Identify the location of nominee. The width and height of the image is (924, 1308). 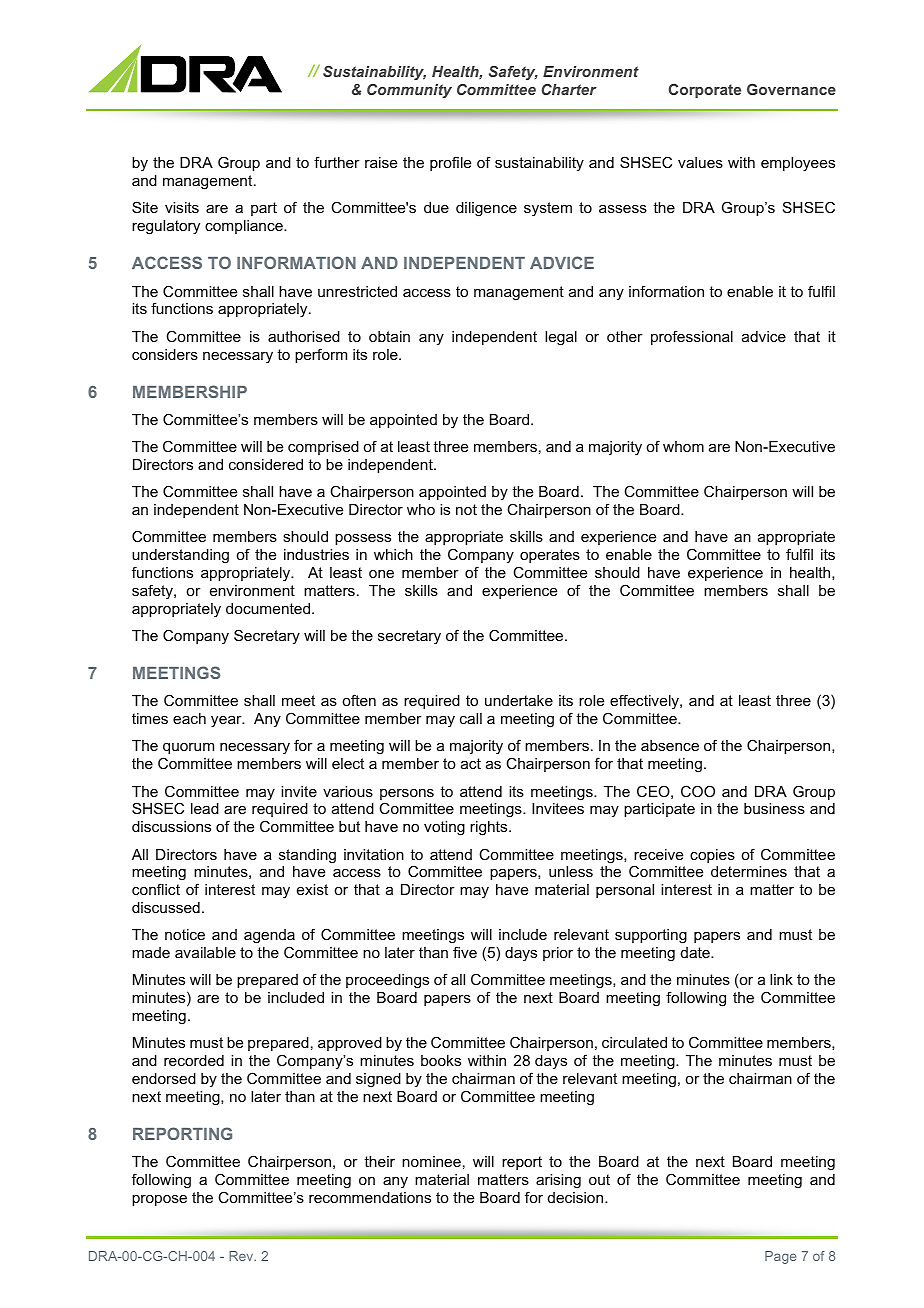
(431, 1161).
